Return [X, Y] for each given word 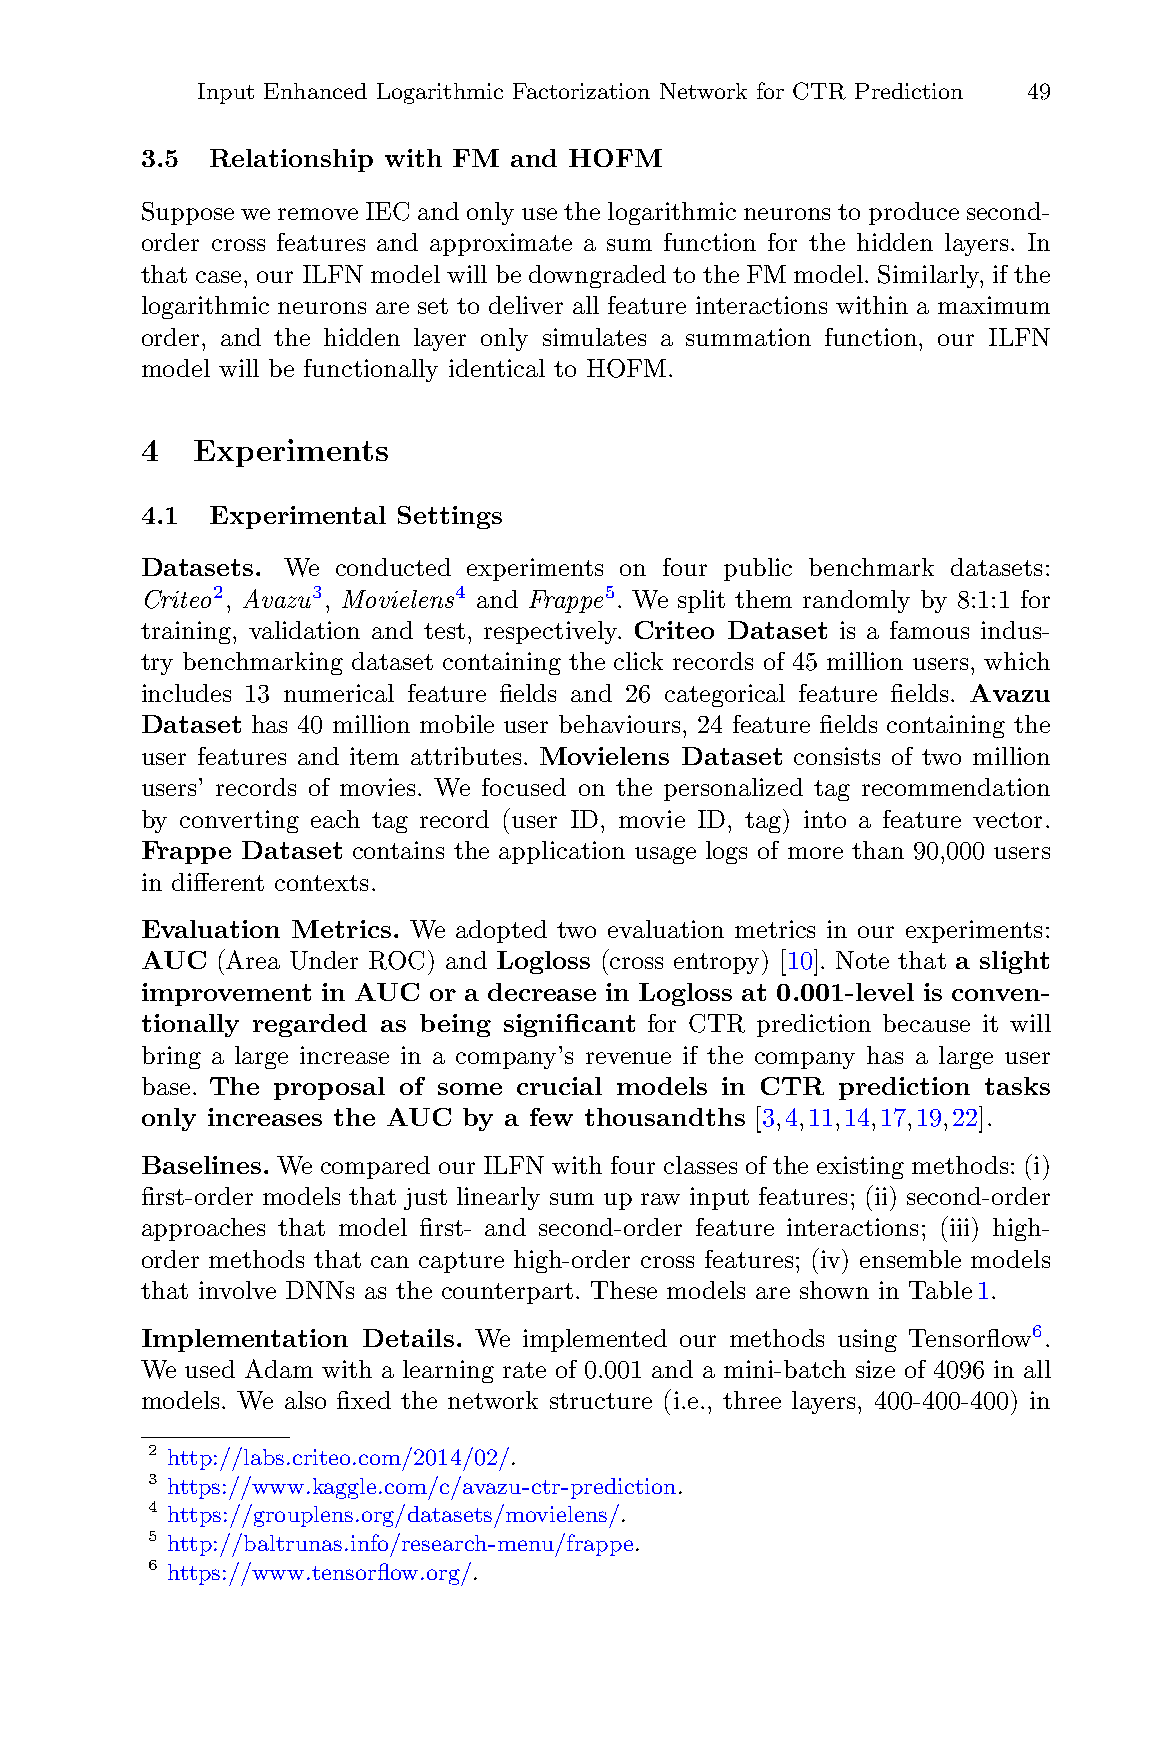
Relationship [291, 160]
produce [914, 213]
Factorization [581, 91]
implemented [595, 1340]
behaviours [621, 724]
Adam [279, 1368]
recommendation [956, 787]
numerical [339, 693]
